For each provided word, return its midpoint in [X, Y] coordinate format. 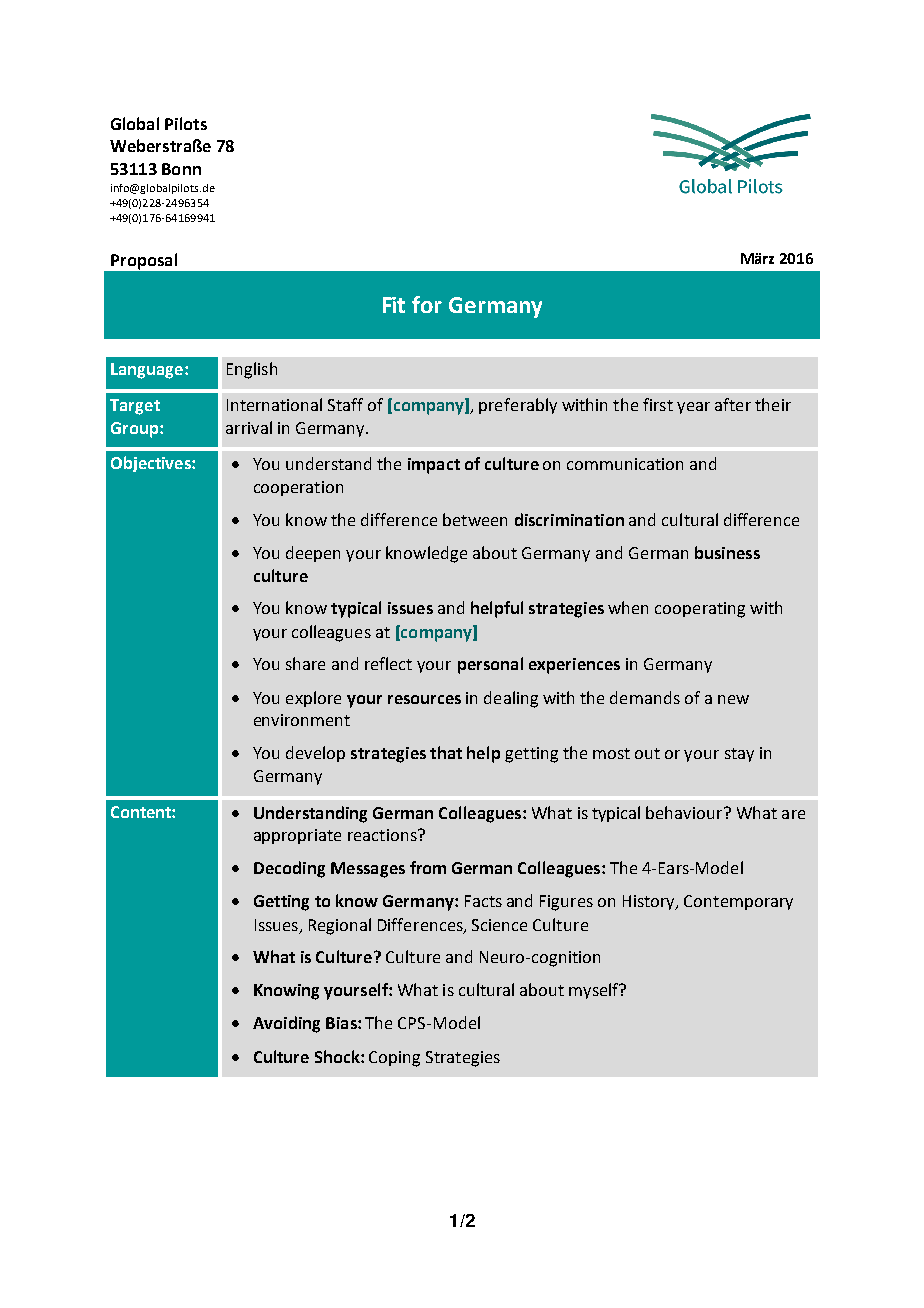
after [733, 404]
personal [490, 665]
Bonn [181, 169]
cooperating [700, 610]
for [427, 304]
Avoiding [286, 1024]
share [305, 663]
